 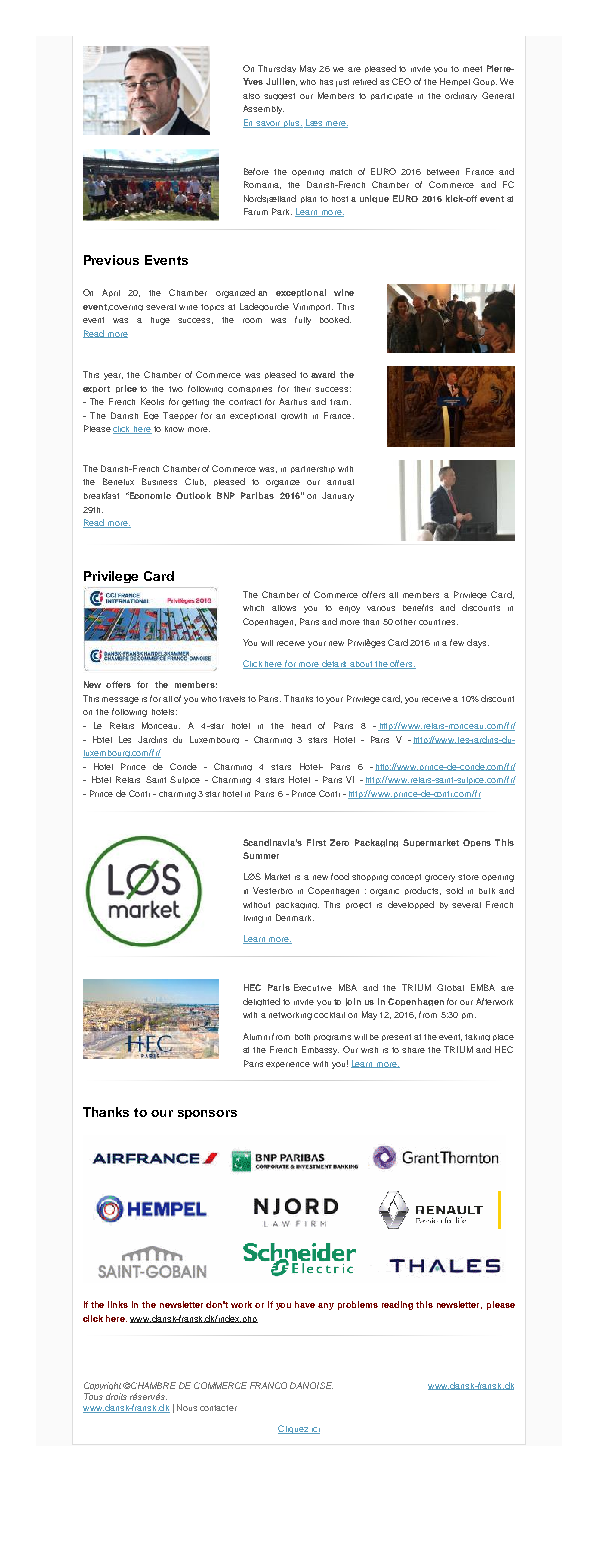 What do you see at coordinates (111, 260) in the document?
I see `Previous` at bounding box center [111, 260].
